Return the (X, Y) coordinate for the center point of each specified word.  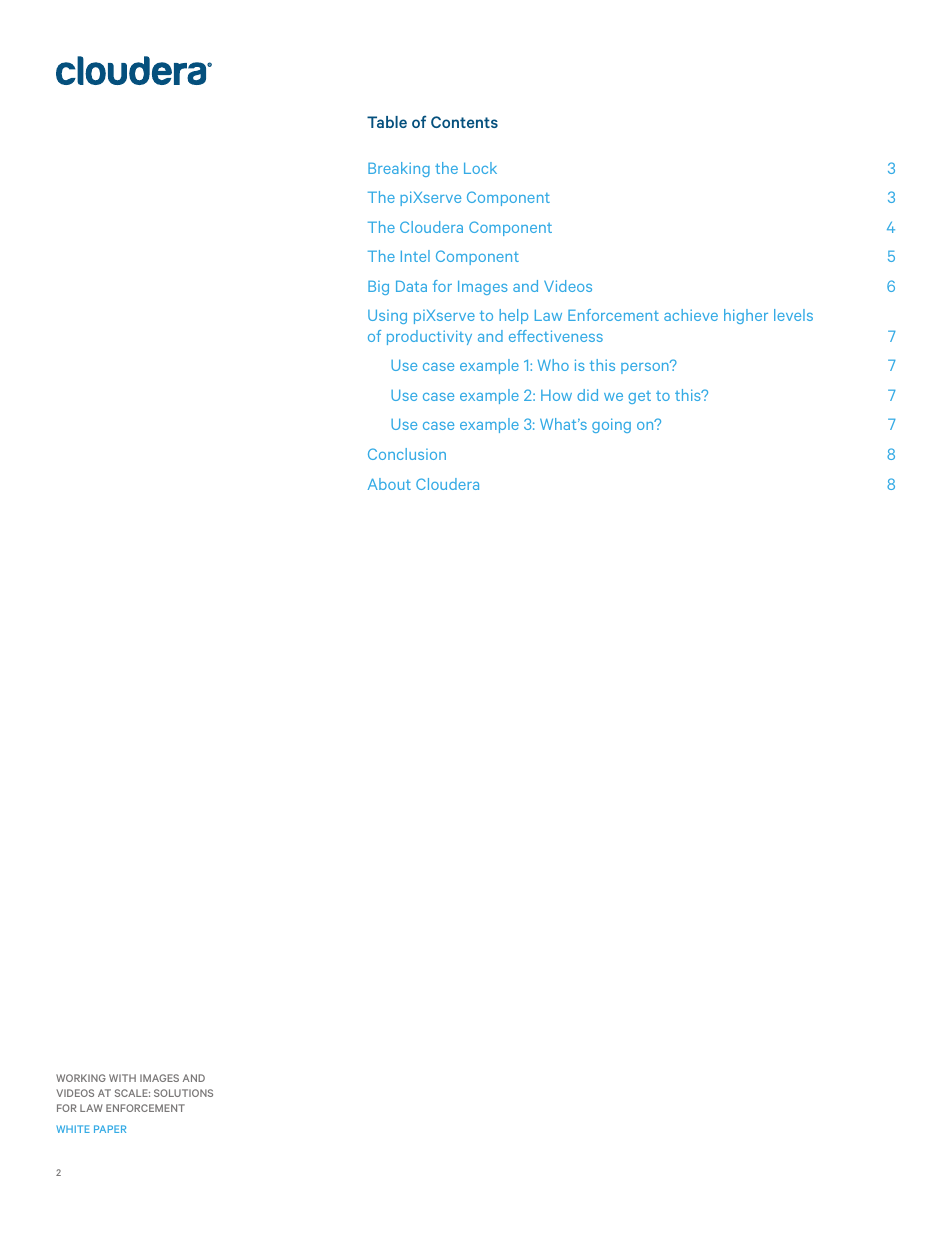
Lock (480, 168)
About (389, 484)
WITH (122, 1078)
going (611, 425)
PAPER (110, 1129)
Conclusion (407, 454)
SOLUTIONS (183, 1093)
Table (387, 122)
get (639, 397)
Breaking (399, 169)
